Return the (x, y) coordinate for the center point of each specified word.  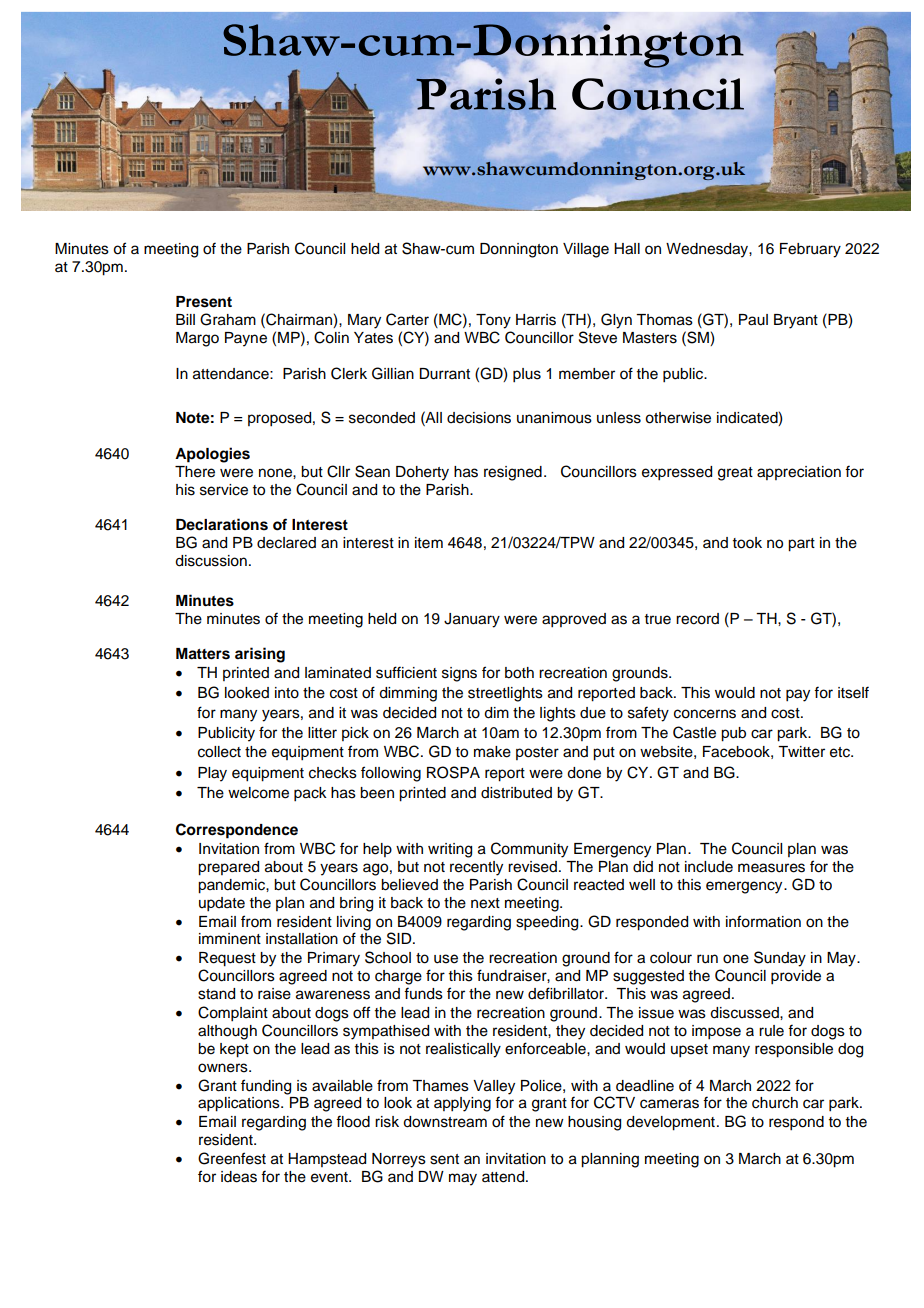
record (697, 619)
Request (227, 959)
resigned (513, 473)
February (810, 250)
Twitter (801, 752)
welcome (258, 793)
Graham (228, 319)
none (276, 473)
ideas (239, 1177)
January (472, 620)
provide (796, 977)
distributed (516, 793)
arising (260, 655)
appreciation (799, 473)
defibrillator (567, 993)
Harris (536, 320)
